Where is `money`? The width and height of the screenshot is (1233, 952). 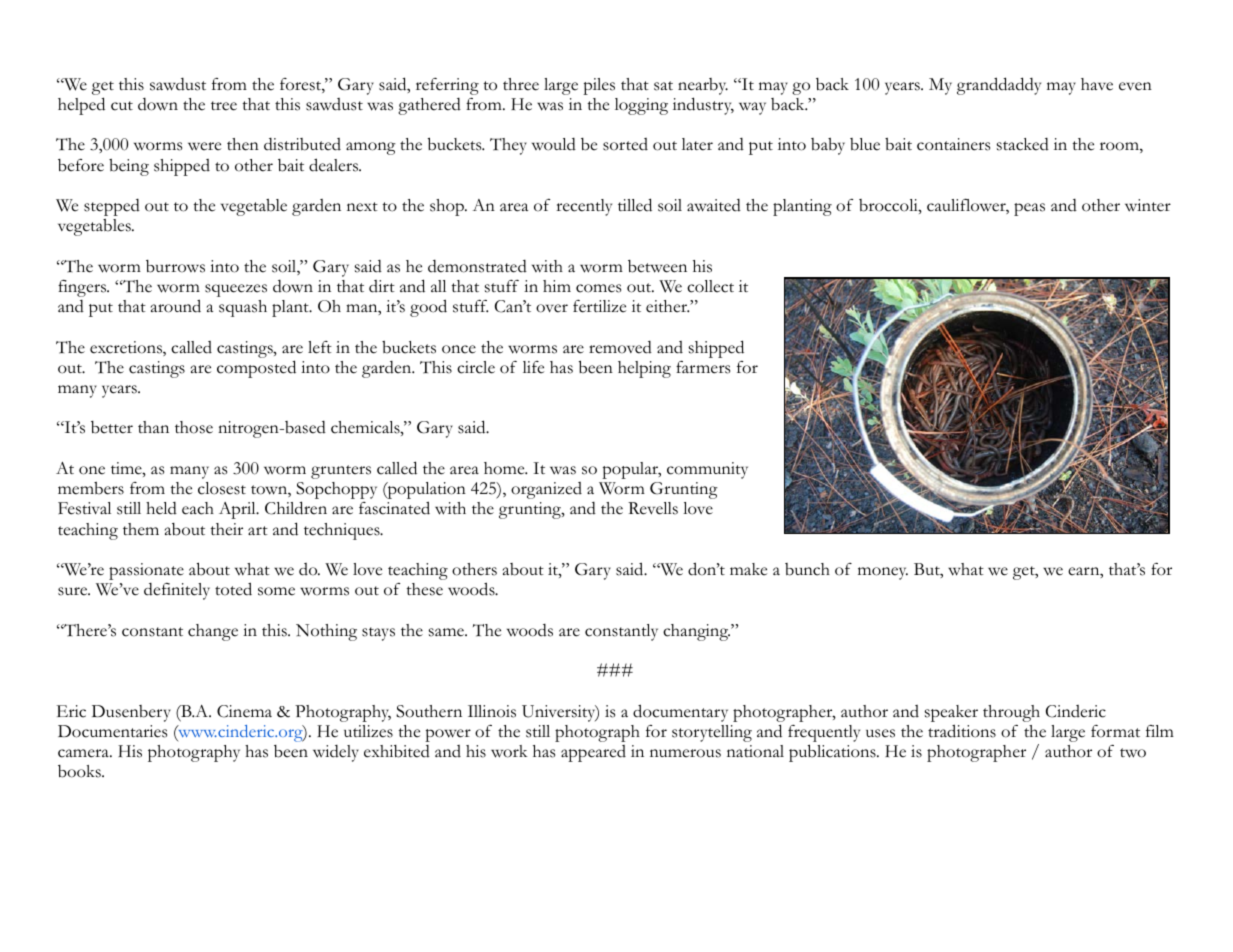
money is located at coordinates (883, 573).
